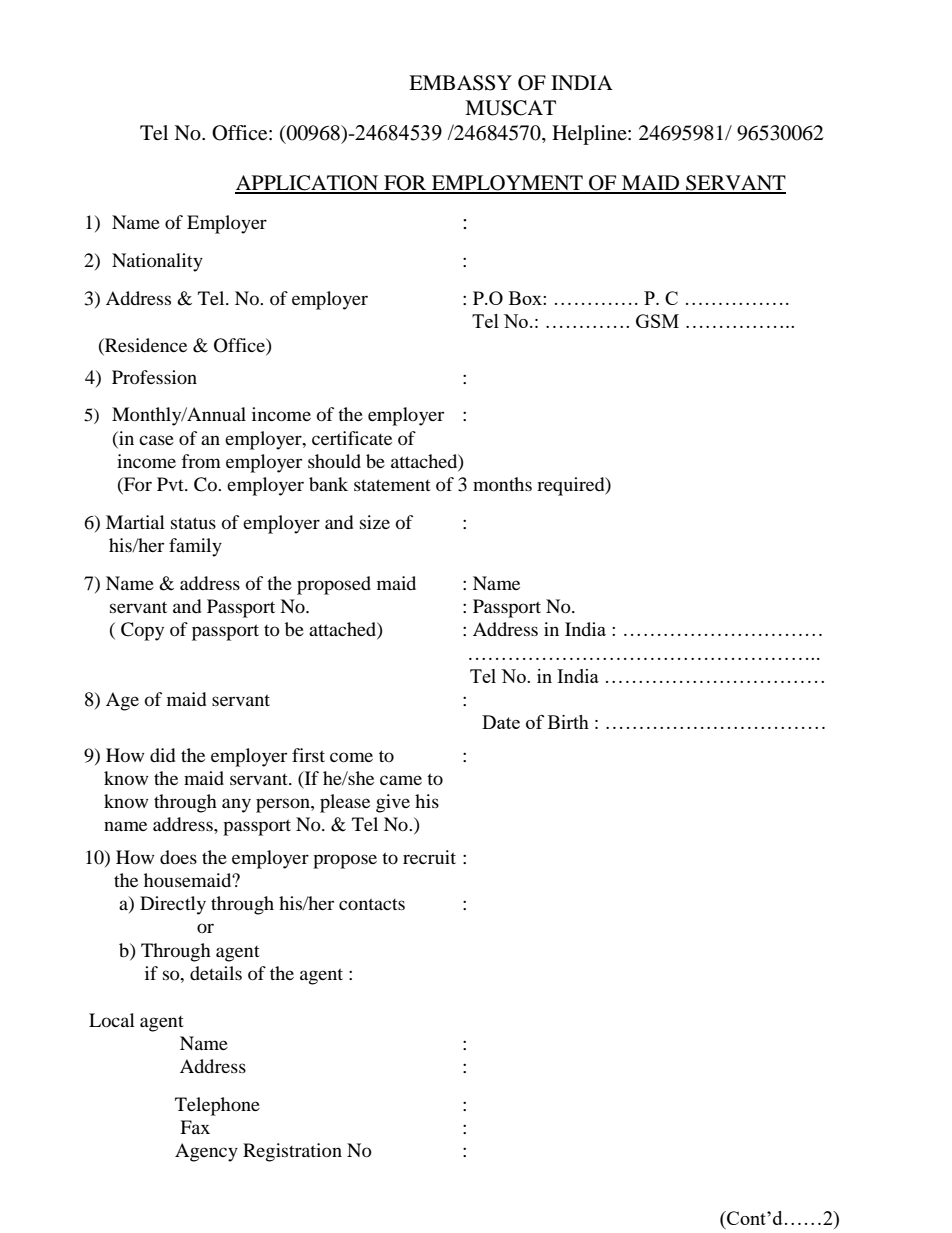 The width and height of the screenshot is (952, 1233). I want to click on recruit, so click(429, 857).
